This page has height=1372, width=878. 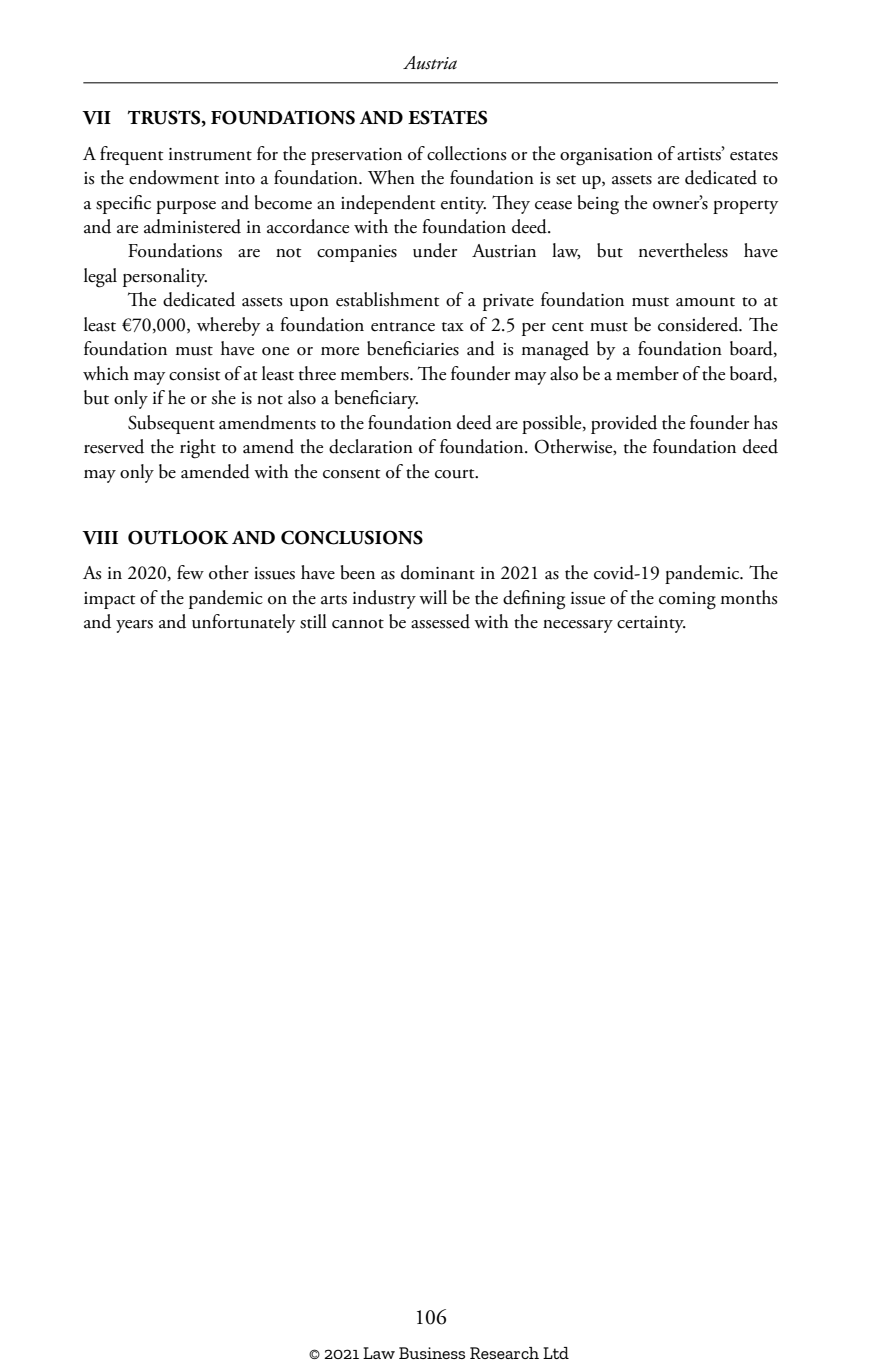 What do you see at coordinates (134, 626) in the page?
I see `years` at bounding box center [134, 626].
